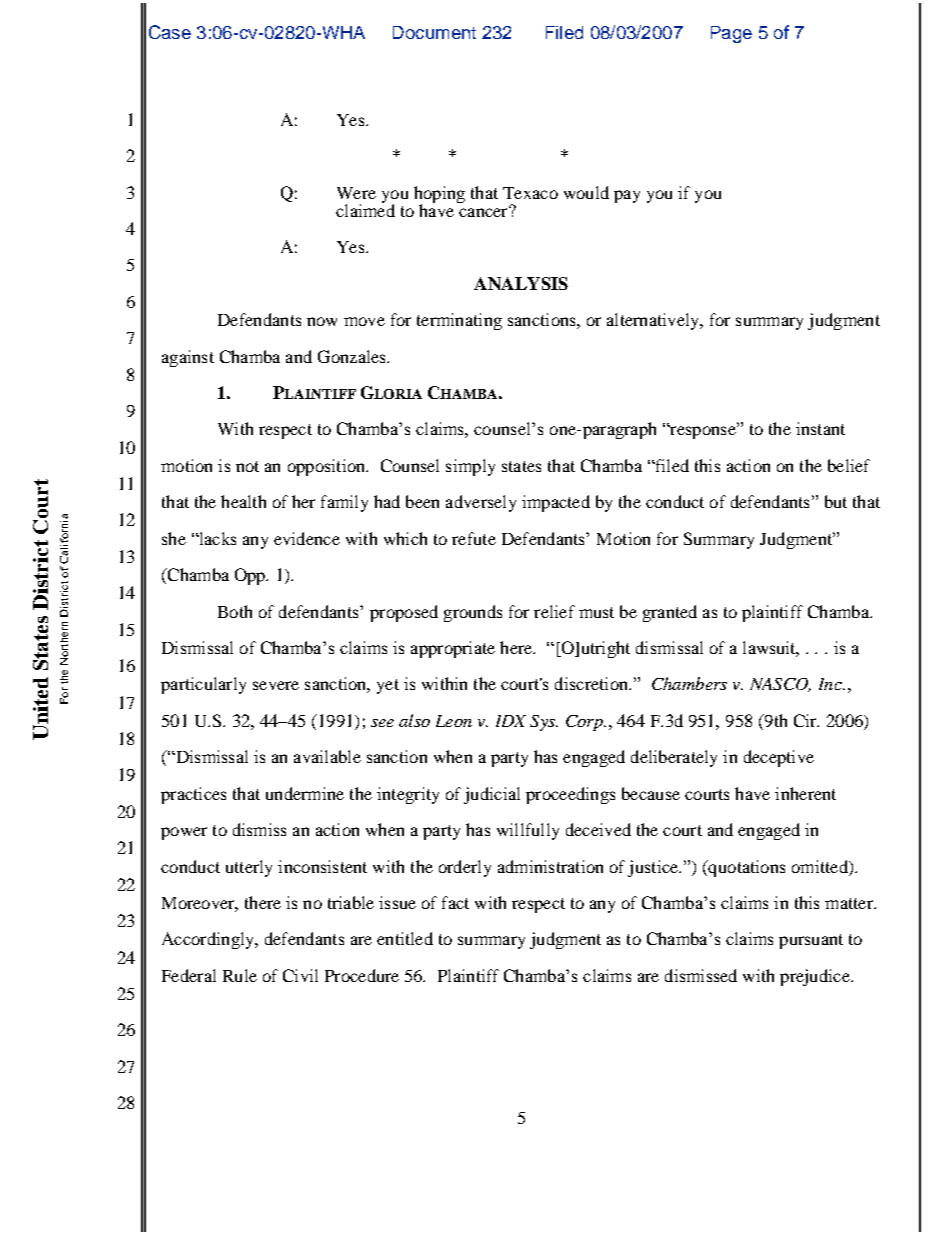 The height and width of the image is (1233, 952). What do you see at coordinates (771, 649) in the image?
I see `lawsuit` at bounding box center [771, 649].
